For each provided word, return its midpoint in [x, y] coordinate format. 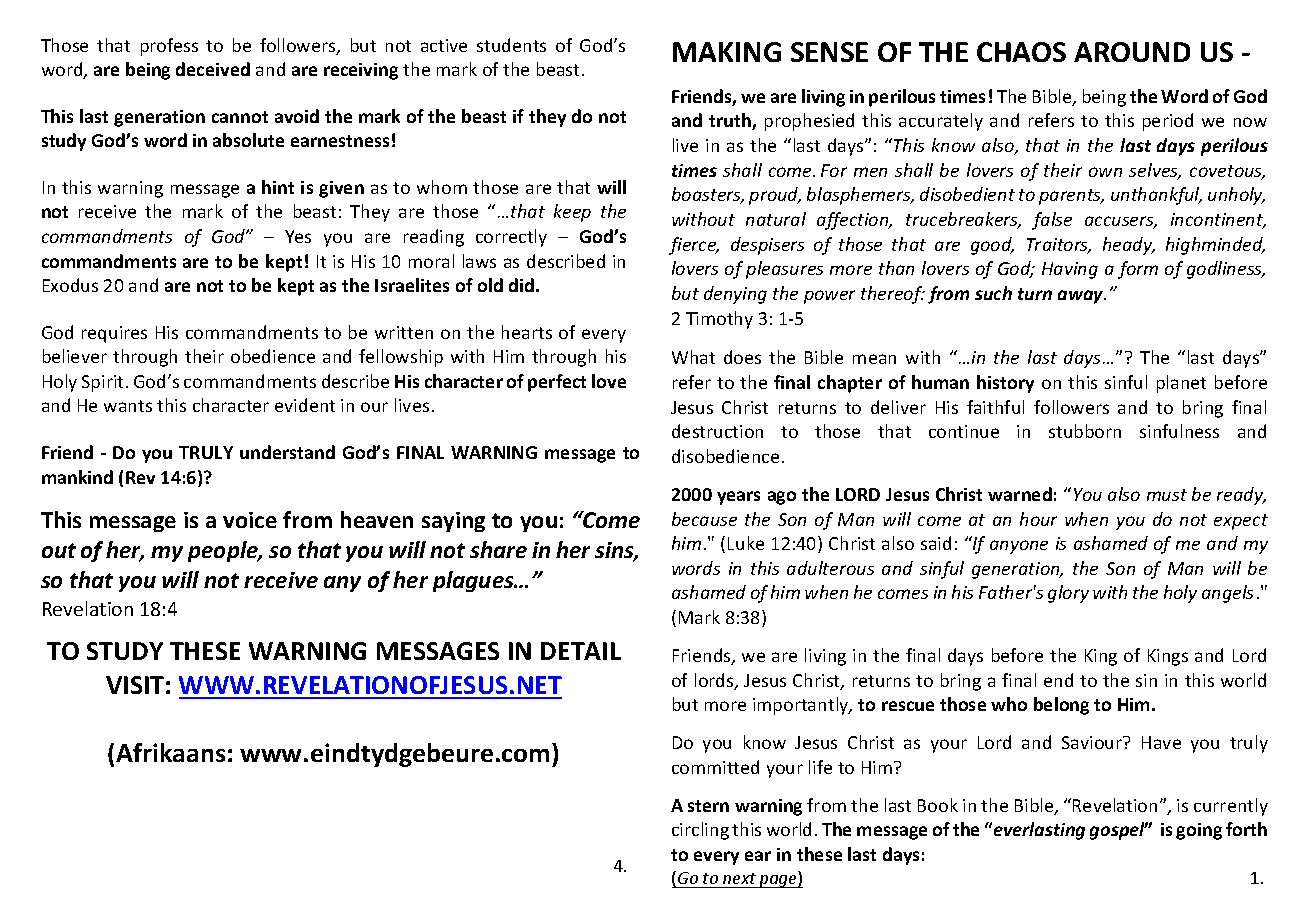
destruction [717, 431]
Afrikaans [170, 752]
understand [287, 452]
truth [731, 121]
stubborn [1085, 431]
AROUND [1132, 52]
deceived [213, 69]
